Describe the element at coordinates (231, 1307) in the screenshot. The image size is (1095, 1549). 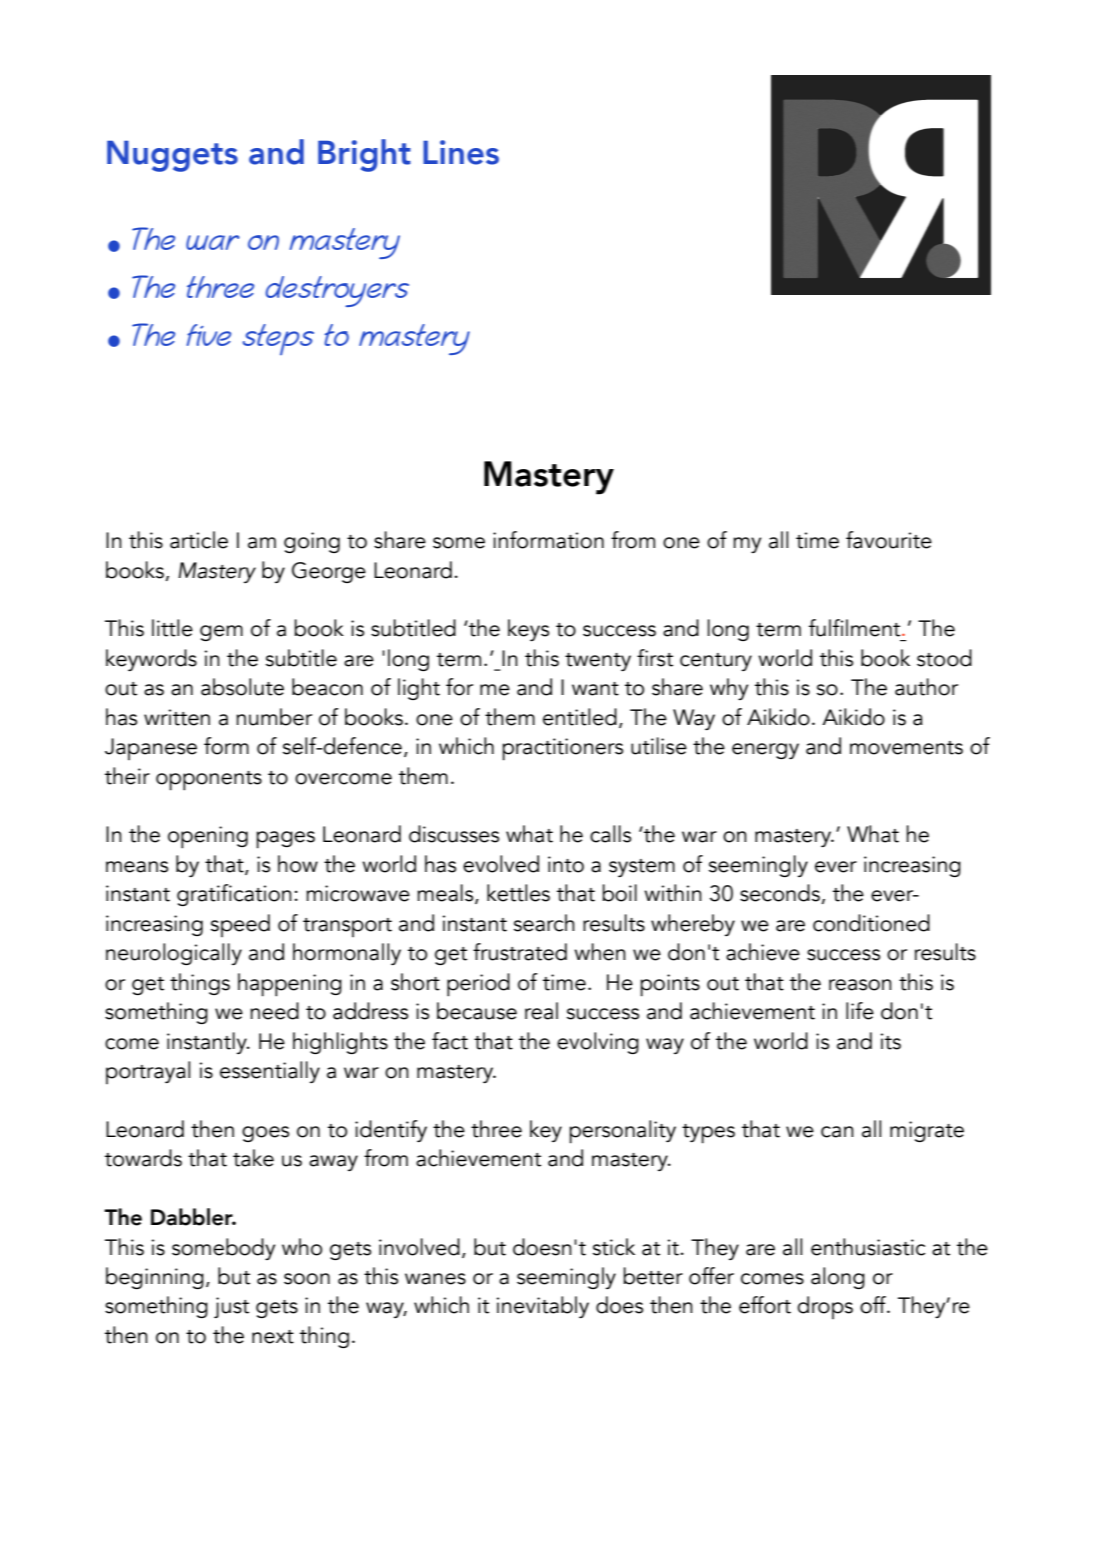
I see `just` at that location.
